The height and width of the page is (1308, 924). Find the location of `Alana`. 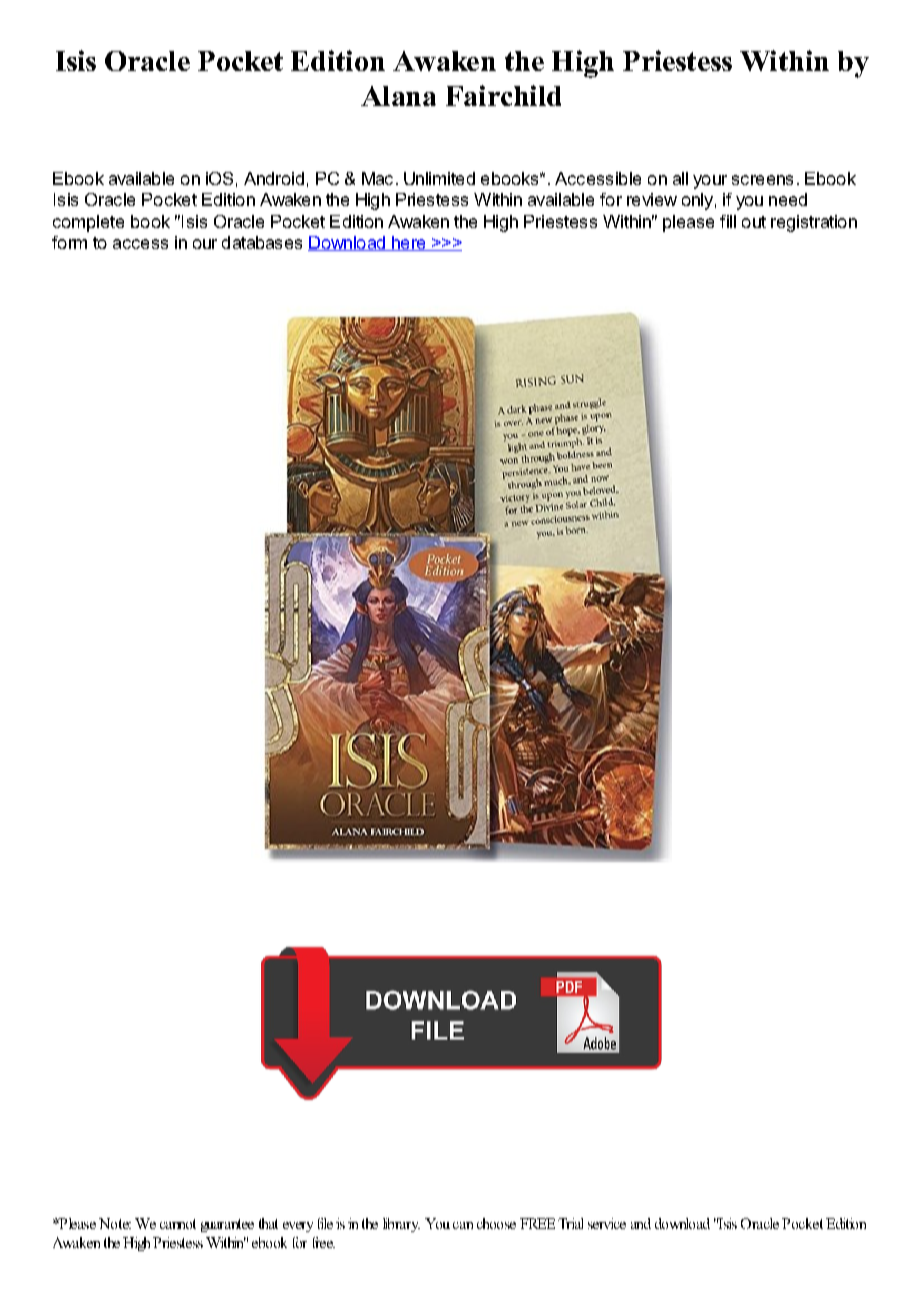

Alana is located at coordinates (398, 96).
